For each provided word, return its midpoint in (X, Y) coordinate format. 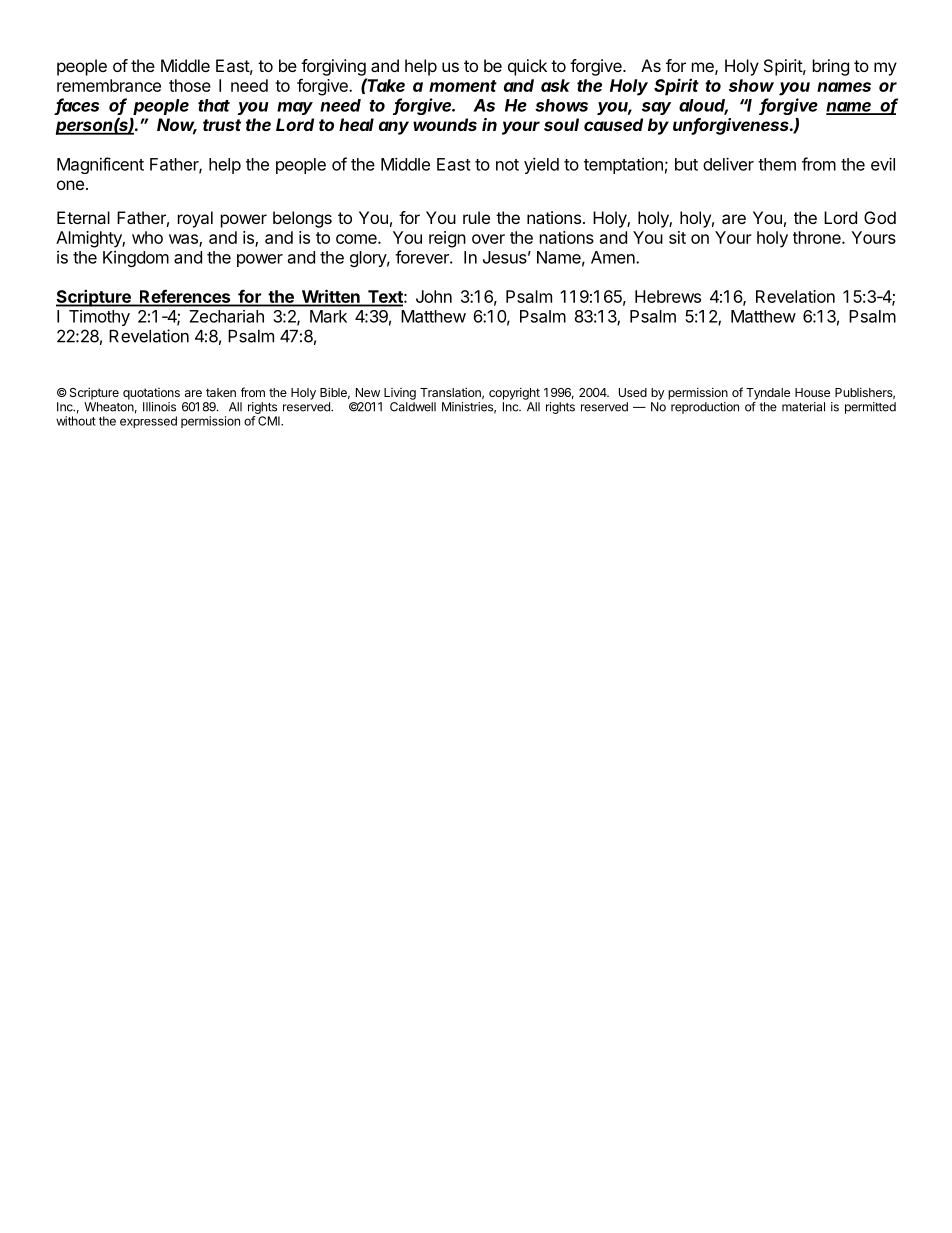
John (434, 296)
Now (177, 126)
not (507, 165)
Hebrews (668, 296)
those (190, 85)
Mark (328, 316)
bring (831, 67)
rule (476, 217)
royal (195, 219)
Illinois (159, 407)
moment (463, 86)
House (812, 392)
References (185, 297)
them (777, 164)
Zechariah (226, 316)
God (880, 217)
